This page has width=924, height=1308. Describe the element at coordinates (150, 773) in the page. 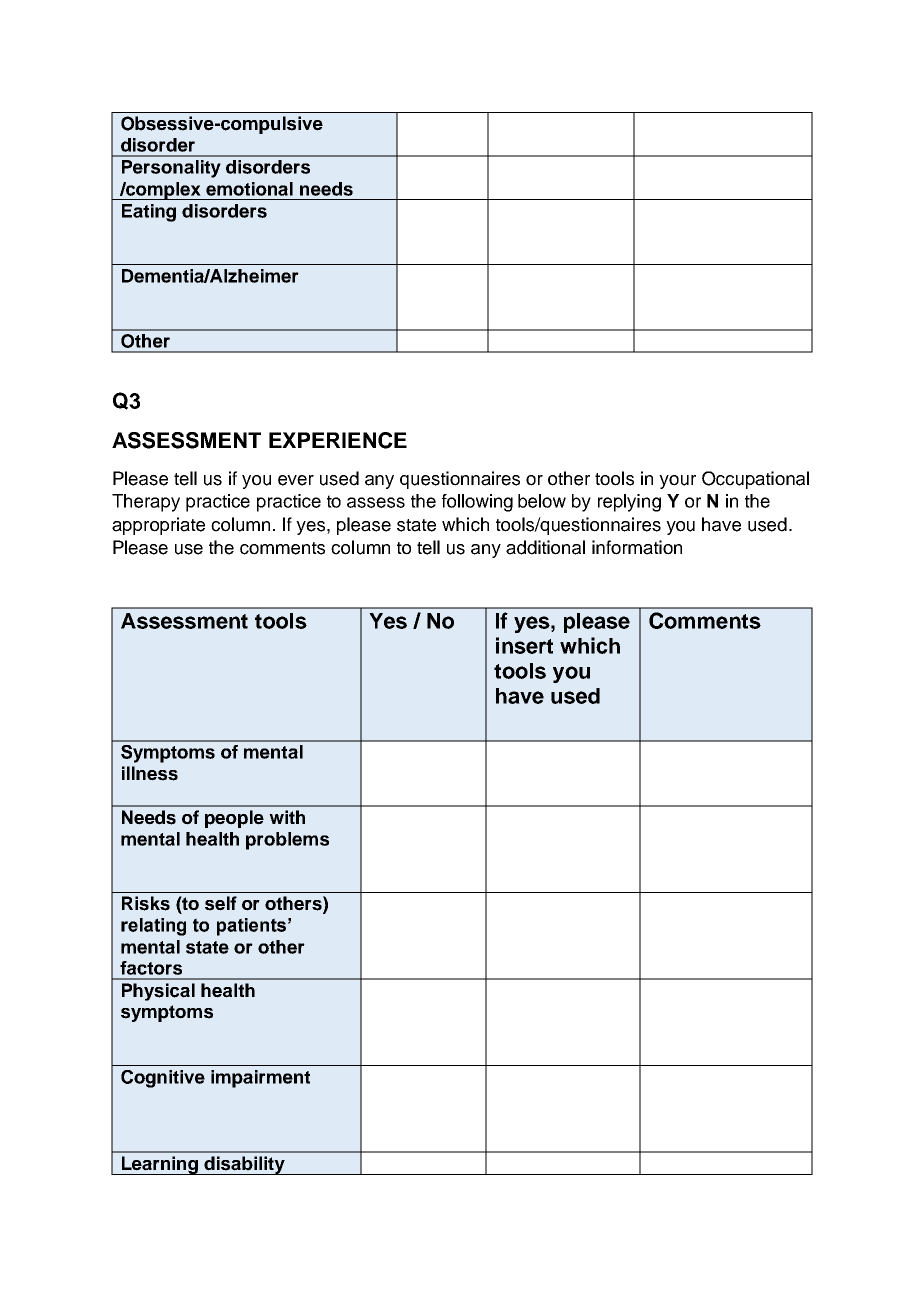

I see `illness` at that location.
